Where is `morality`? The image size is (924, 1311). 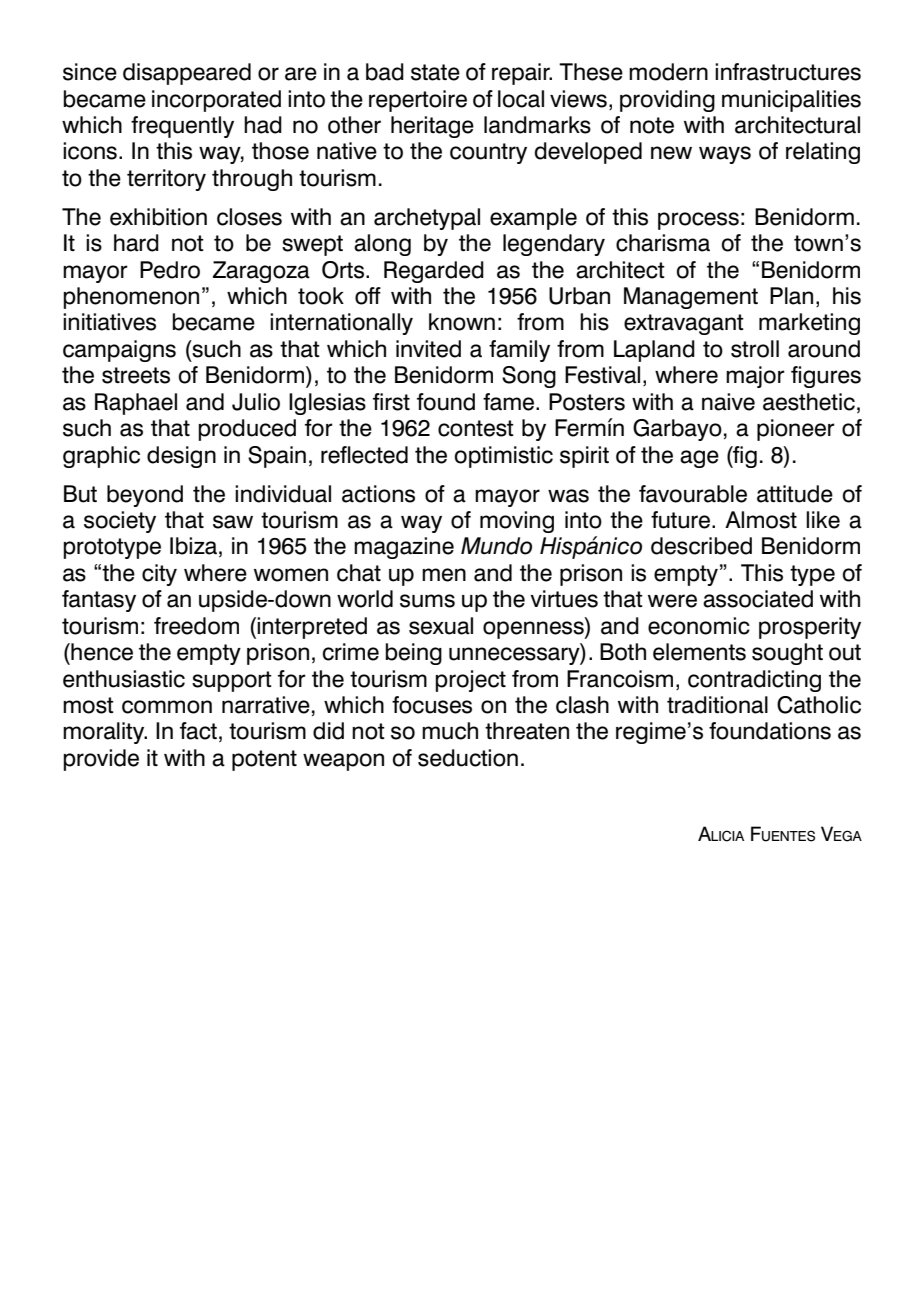
morality is located at coordinates (105, 733).
